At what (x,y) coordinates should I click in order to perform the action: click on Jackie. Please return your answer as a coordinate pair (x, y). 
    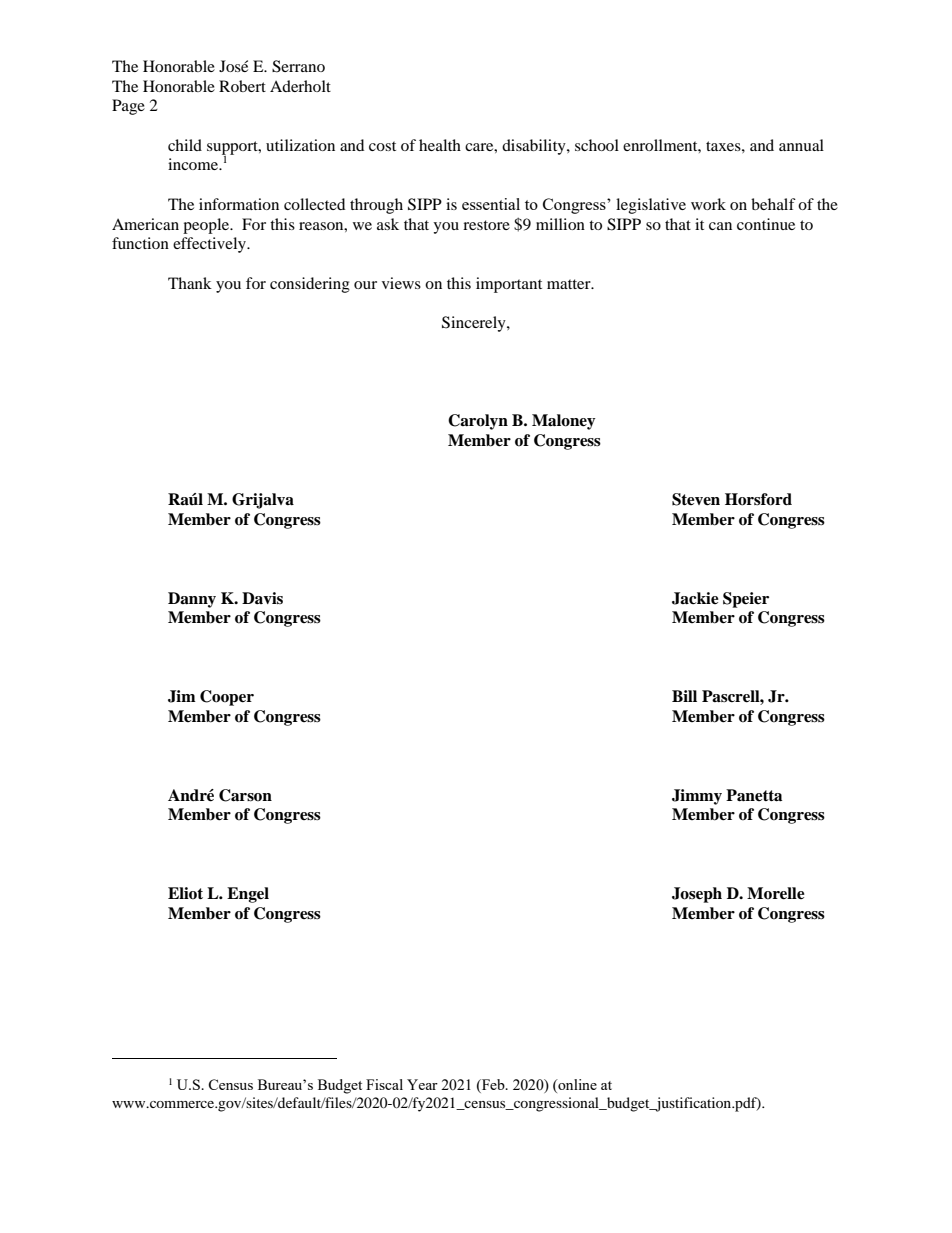
    Looking at the image, I should click on (695, 598).
